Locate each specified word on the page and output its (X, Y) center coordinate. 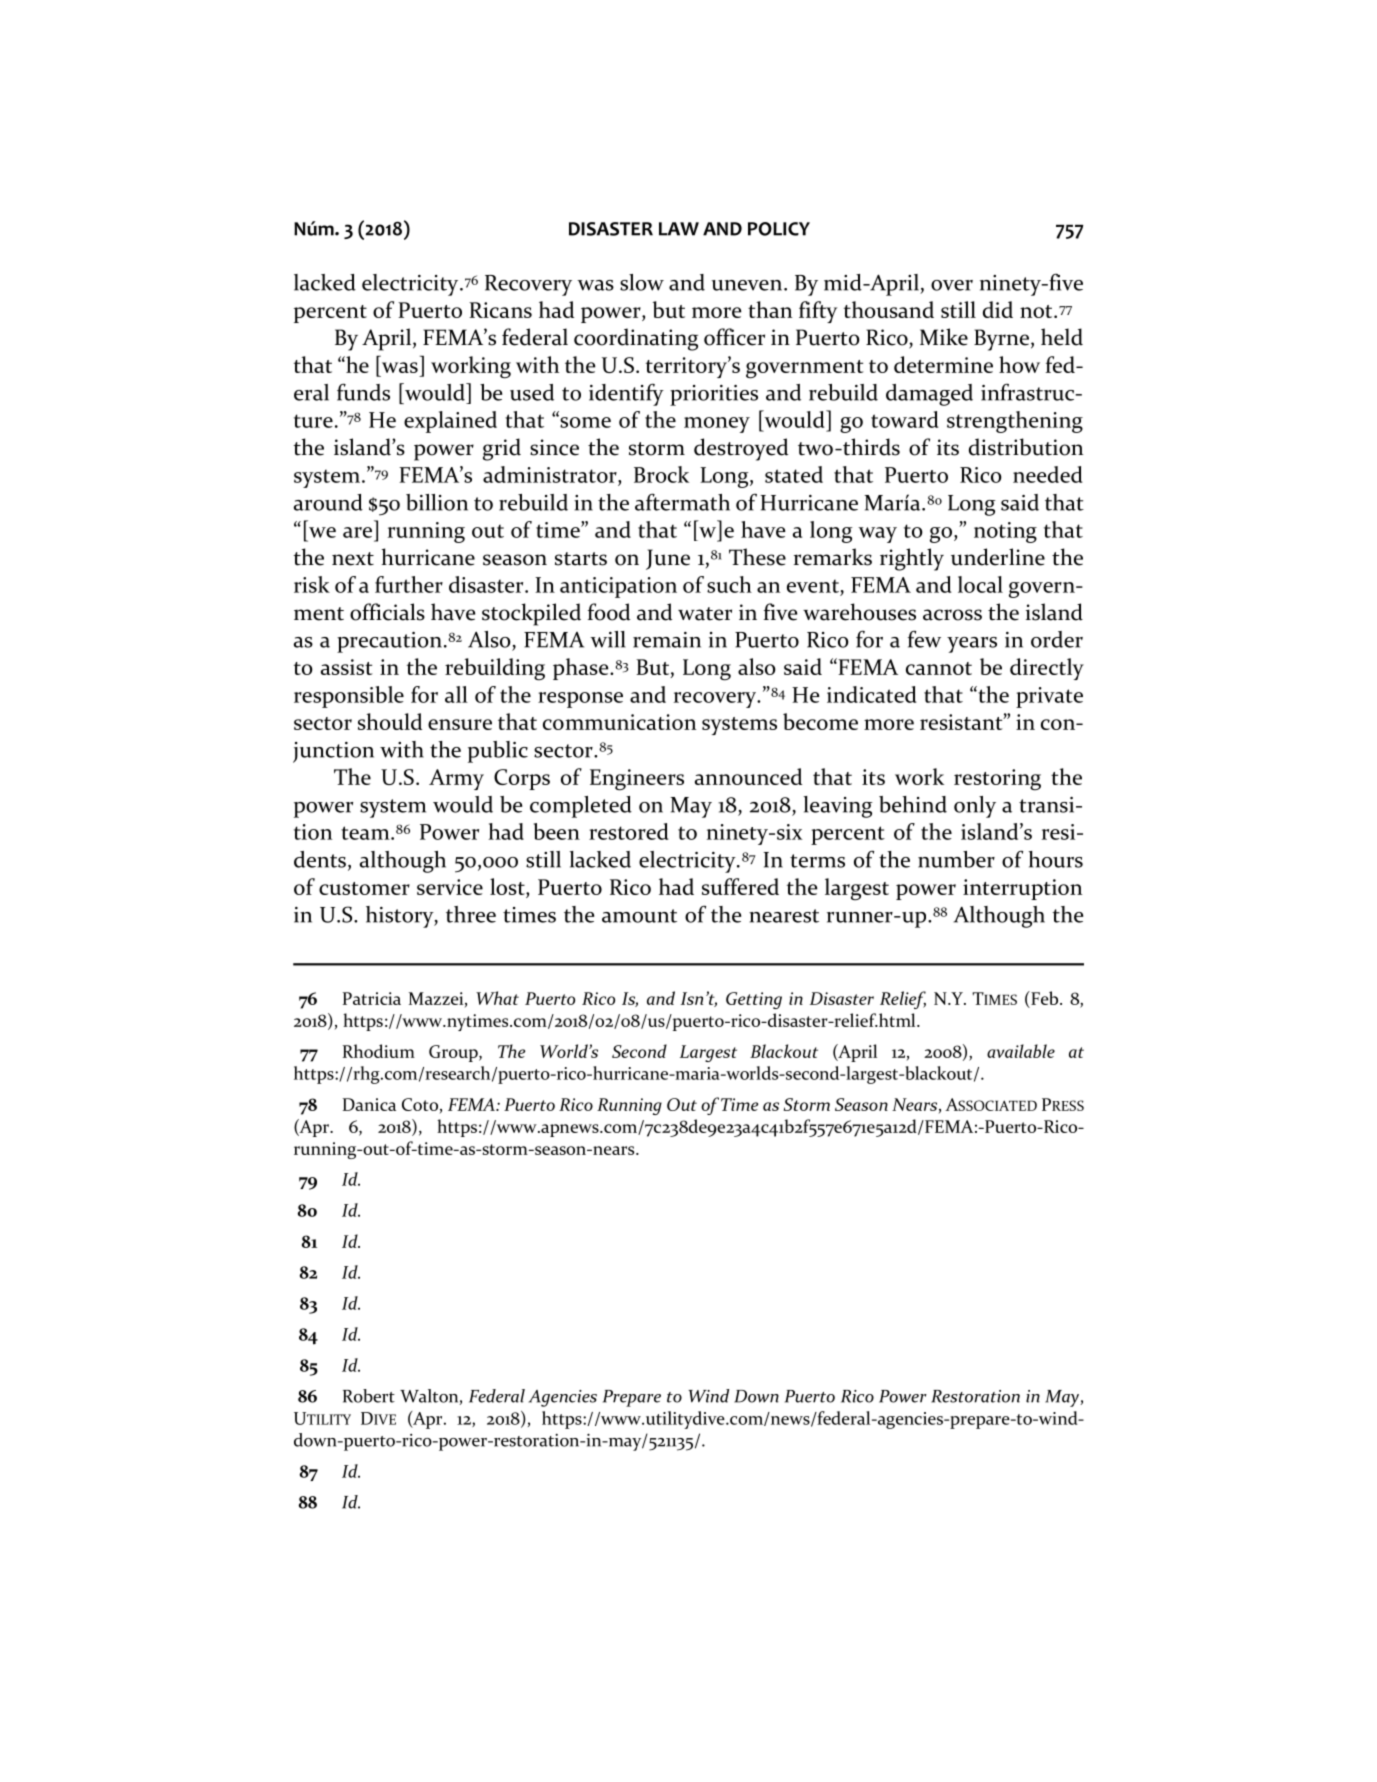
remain (667, 640)
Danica (369, 1104)
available (1021, 1051)
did (998, 309)
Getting (754, 1000)
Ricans (500, 310)
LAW (679, 229)
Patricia (372, 998)
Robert (369, 1396)
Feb (1045, 999)
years (972, 645)
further (409, 584)
